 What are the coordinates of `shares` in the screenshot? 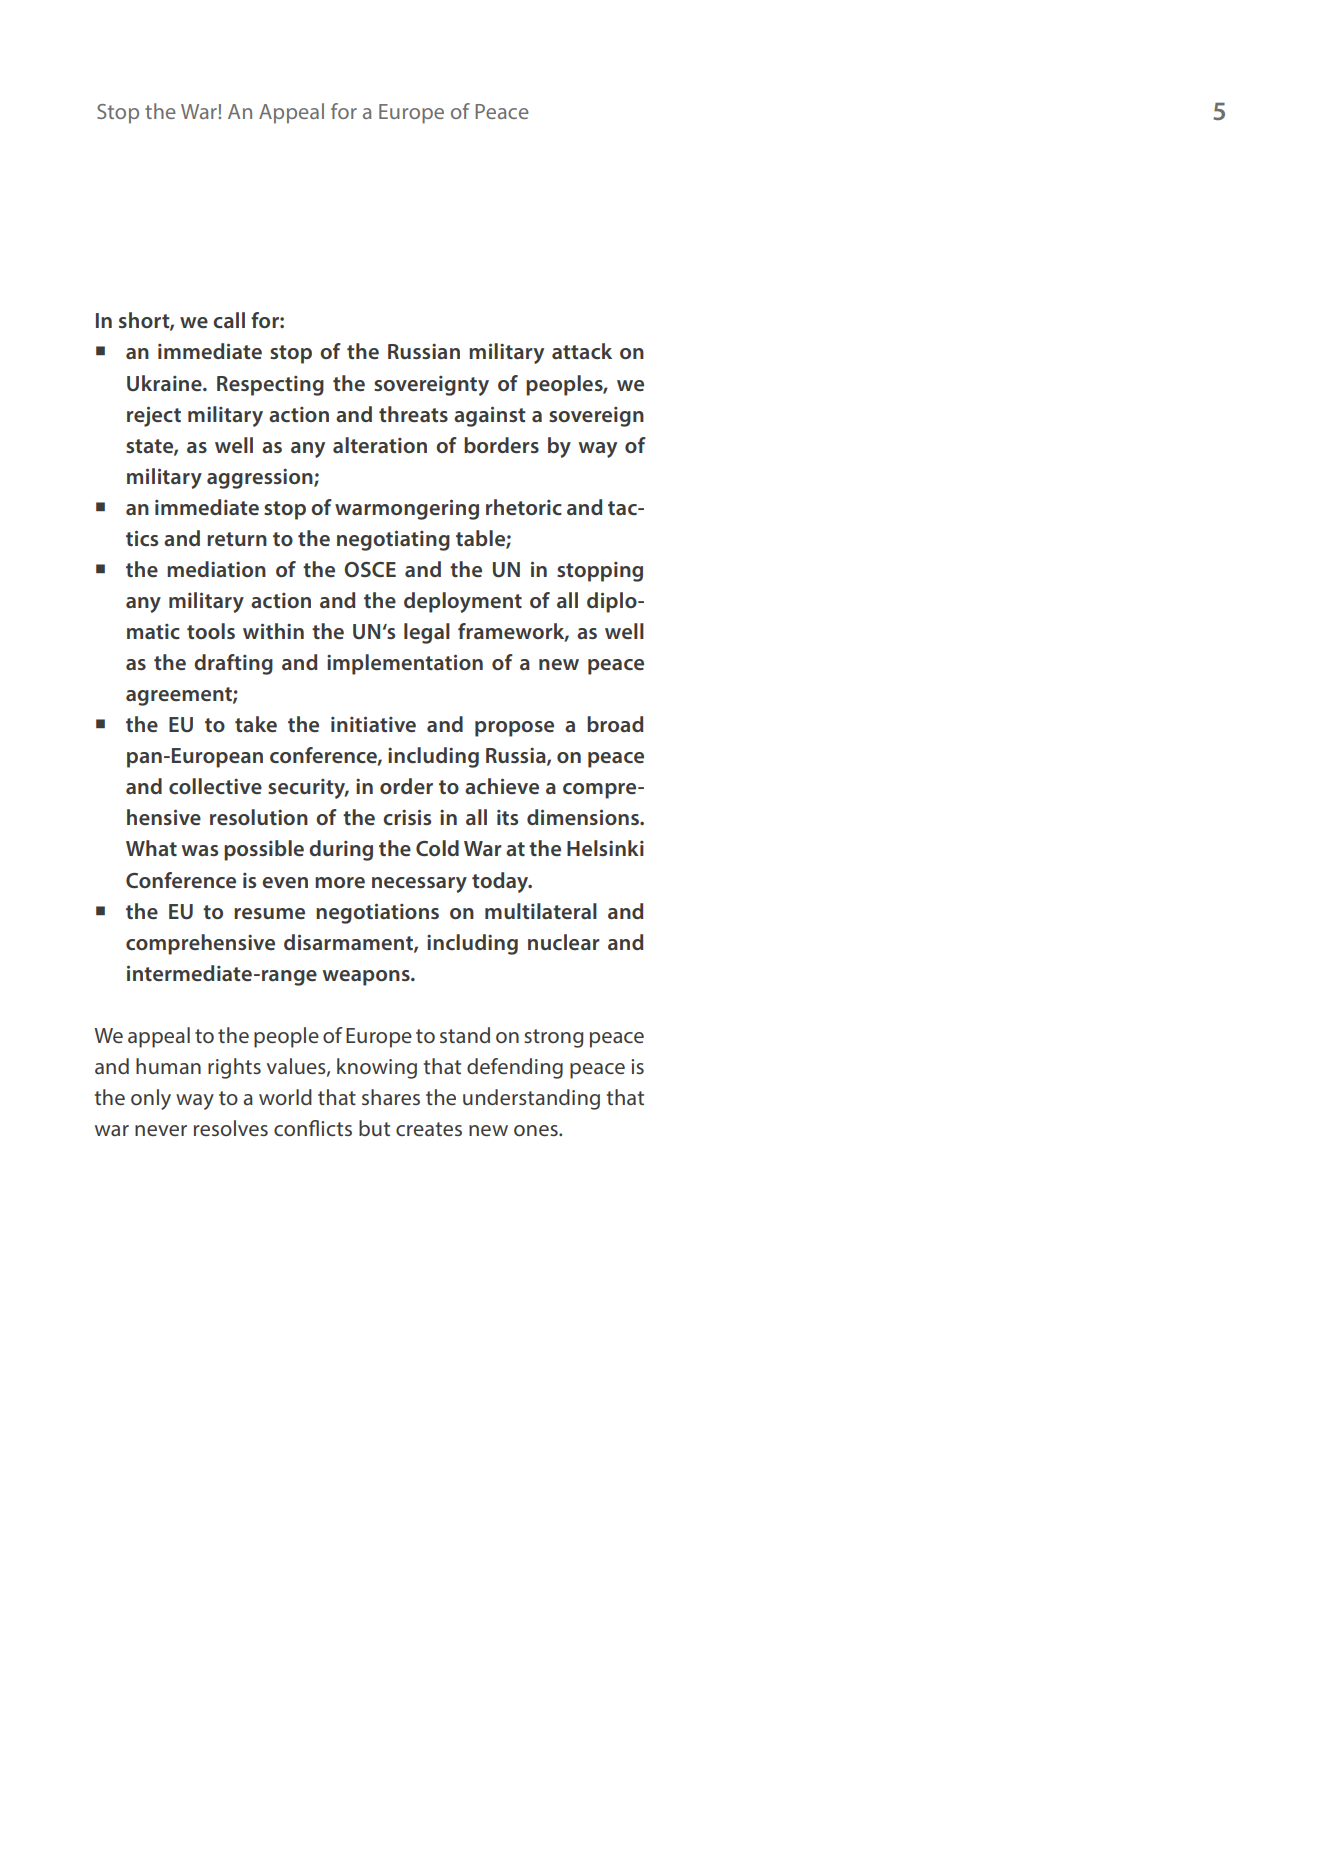 It's located at (391, 1097).
